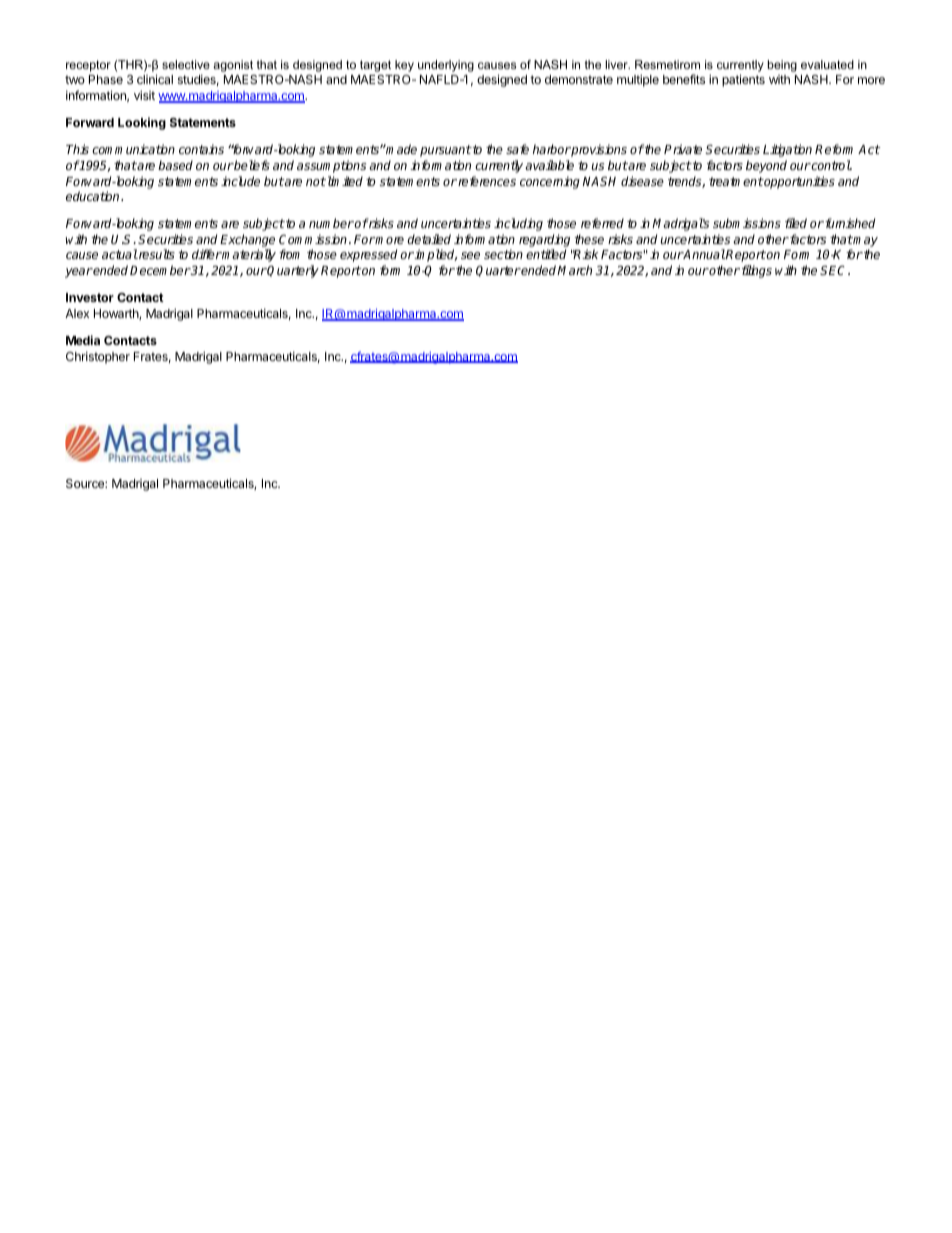 This document has width=952, height=1233. I want to click on underlying, so click(446, 66).
